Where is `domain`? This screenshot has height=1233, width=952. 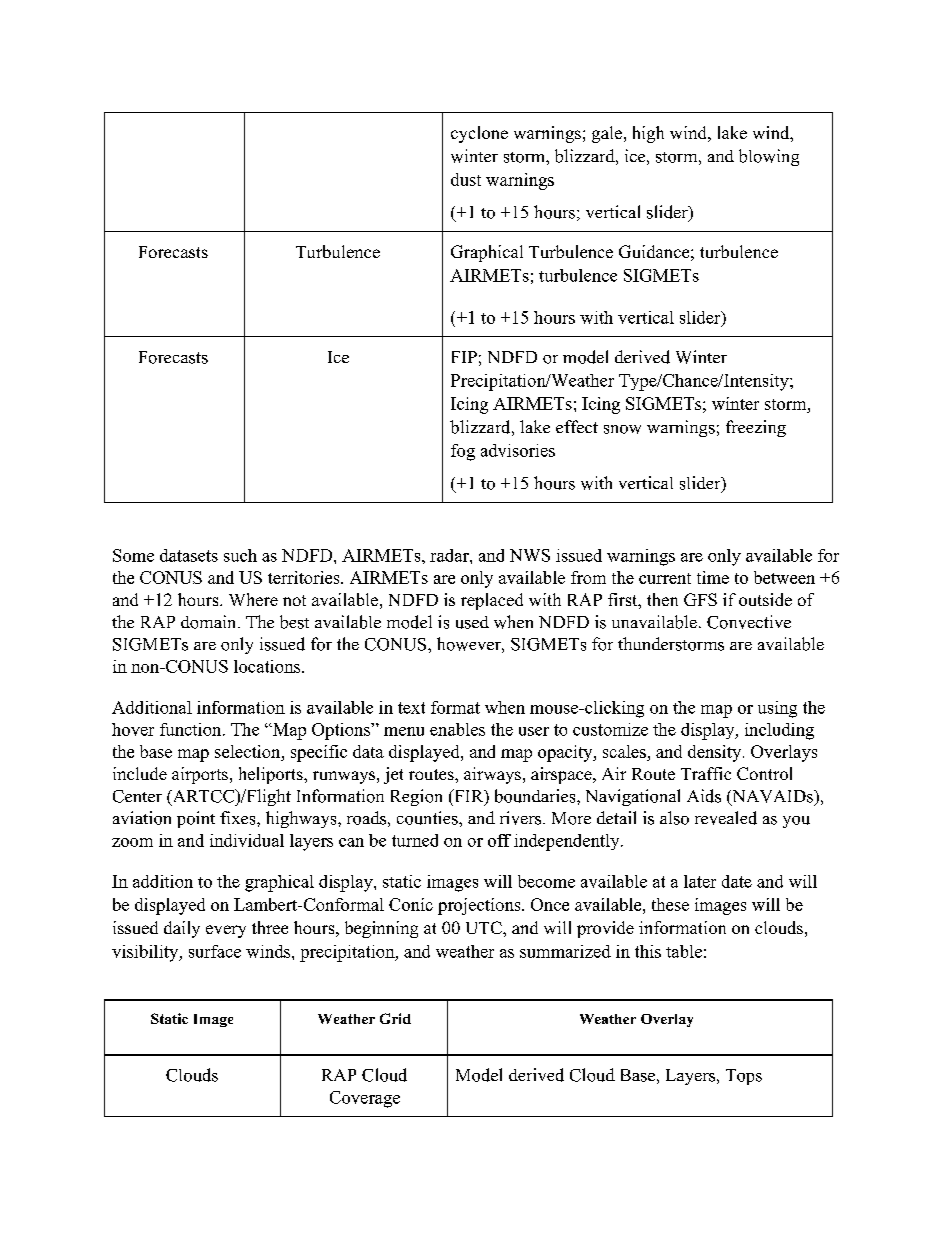
domain is located at coordinates (210, 622).
